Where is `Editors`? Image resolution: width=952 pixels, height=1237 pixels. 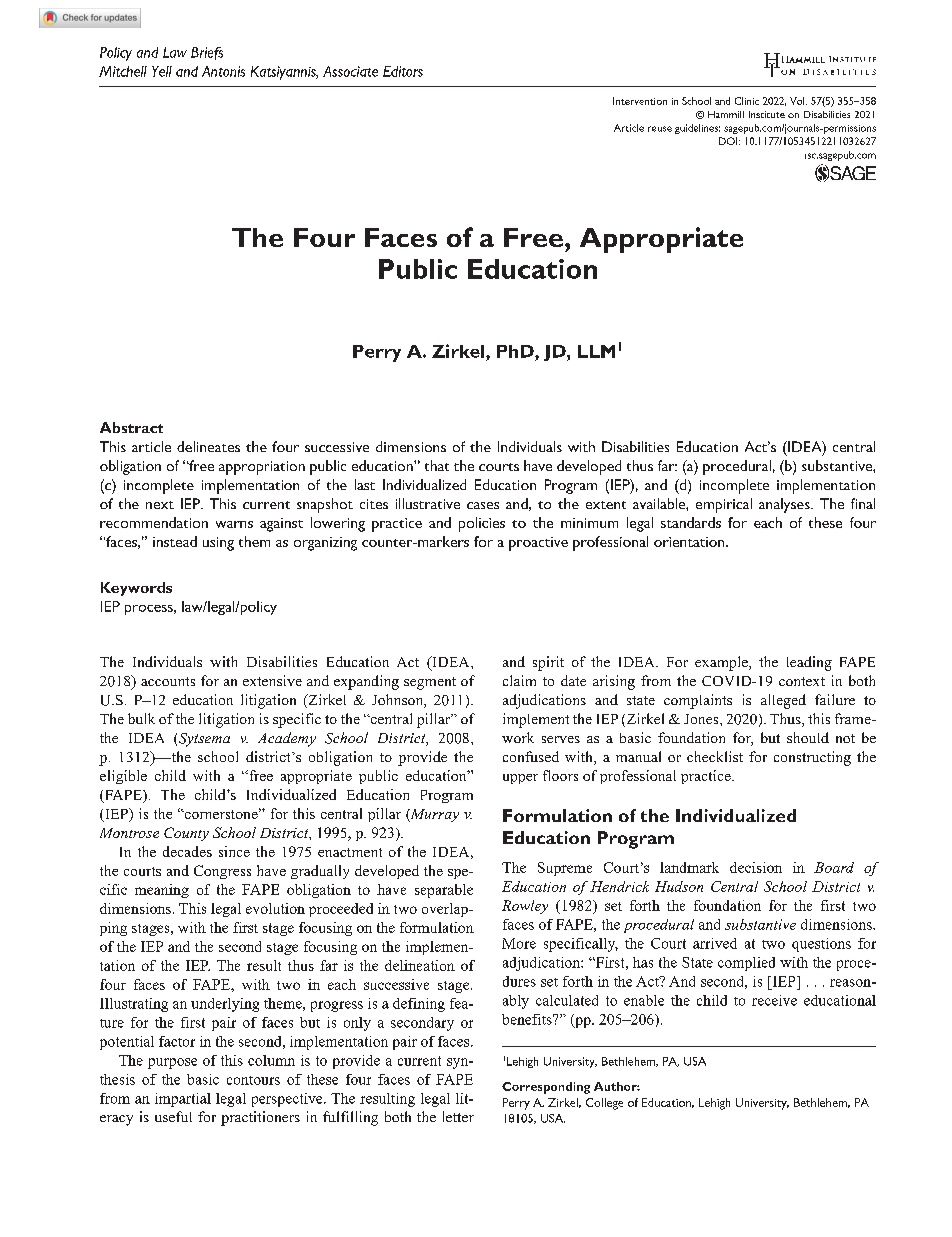
Editors is located at coordinates (403, 71).
